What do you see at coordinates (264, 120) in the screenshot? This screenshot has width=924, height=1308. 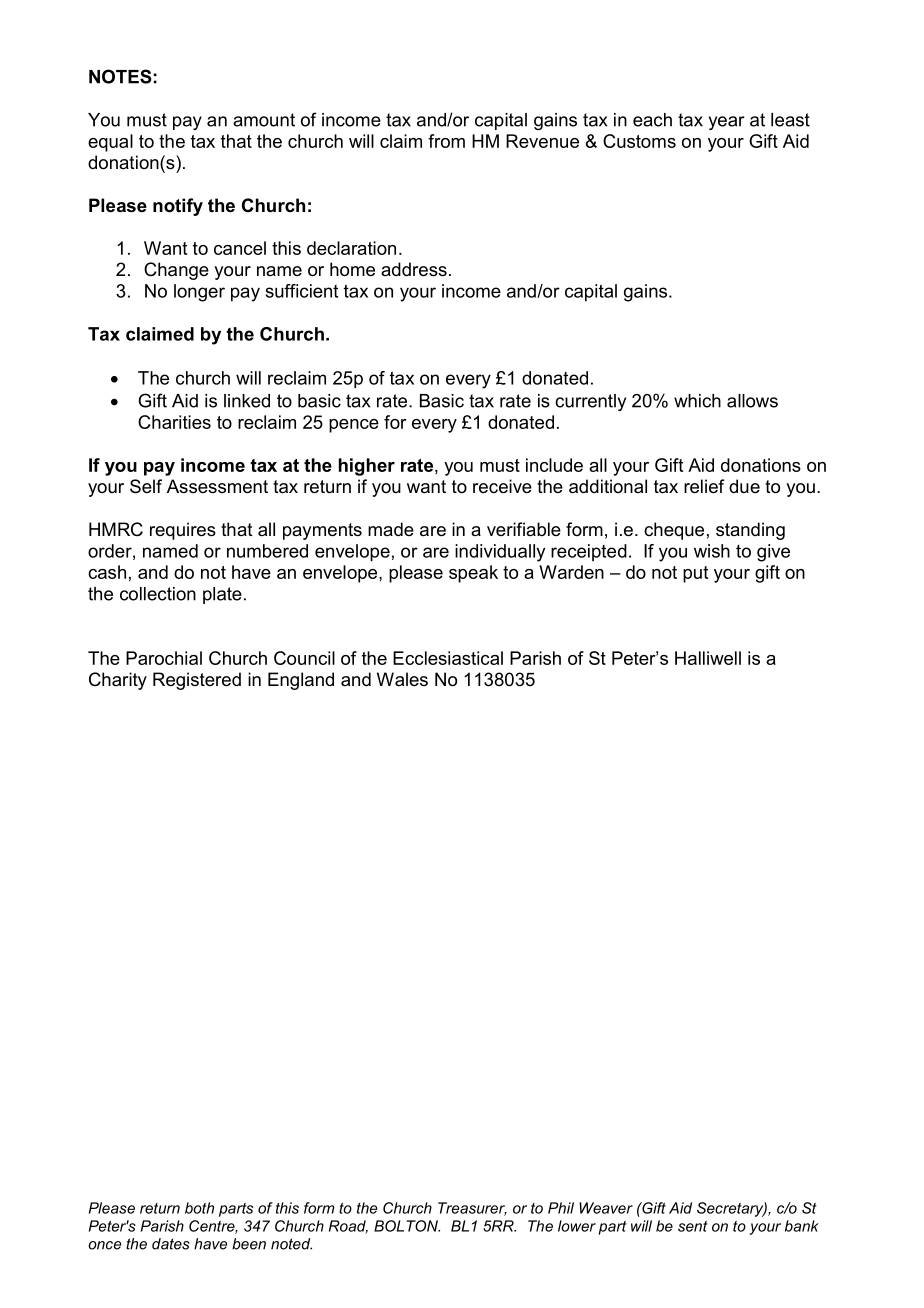 I see `amount` at bounding box center [264, 120].
